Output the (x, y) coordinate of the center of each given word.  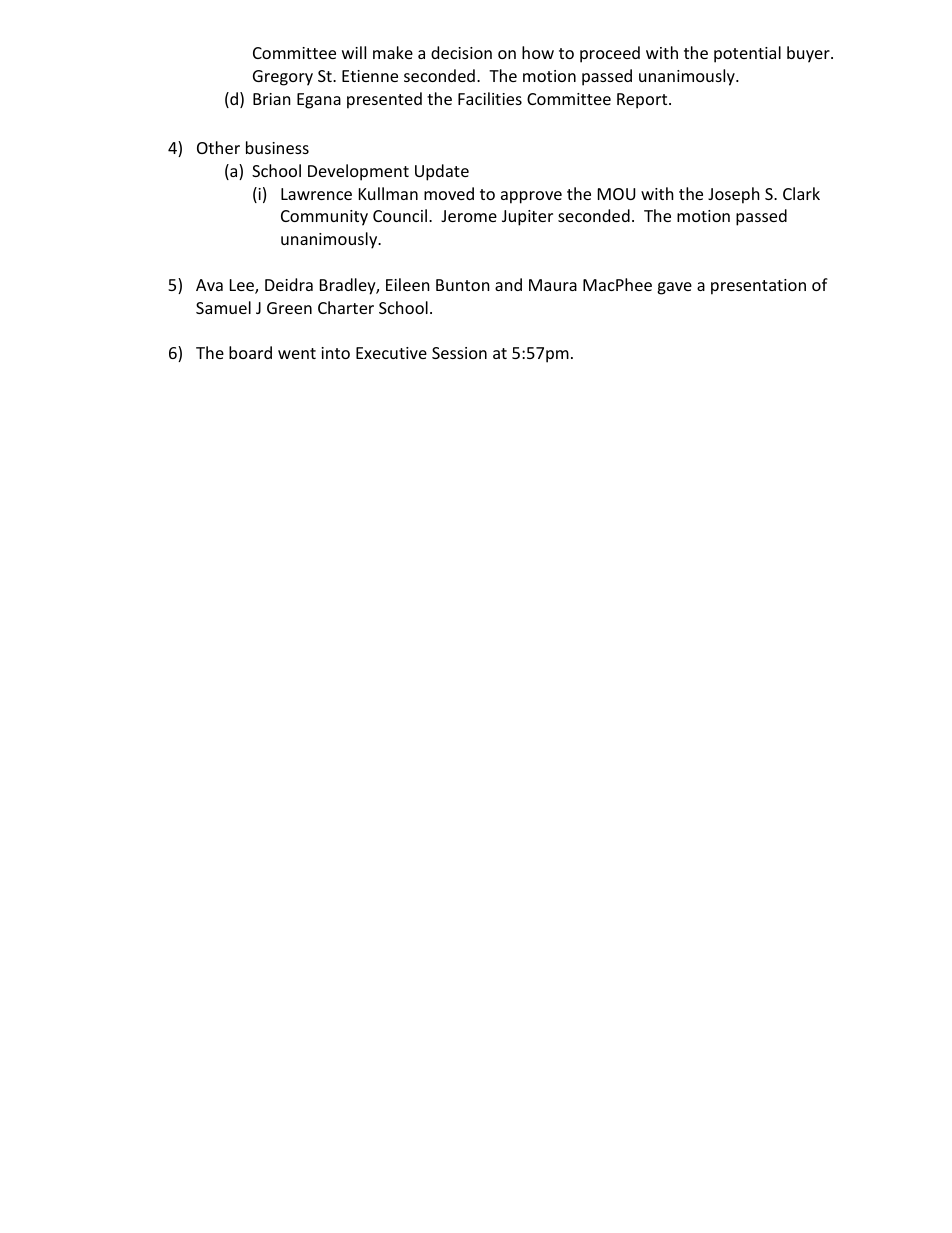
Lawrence (316, 194)
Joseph (734, 195)
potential (747, 54)
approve (531, 197)
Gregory (283, 78)
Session (459, 353)
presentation (758, 287)
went (297, 353)
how (538, 52)
